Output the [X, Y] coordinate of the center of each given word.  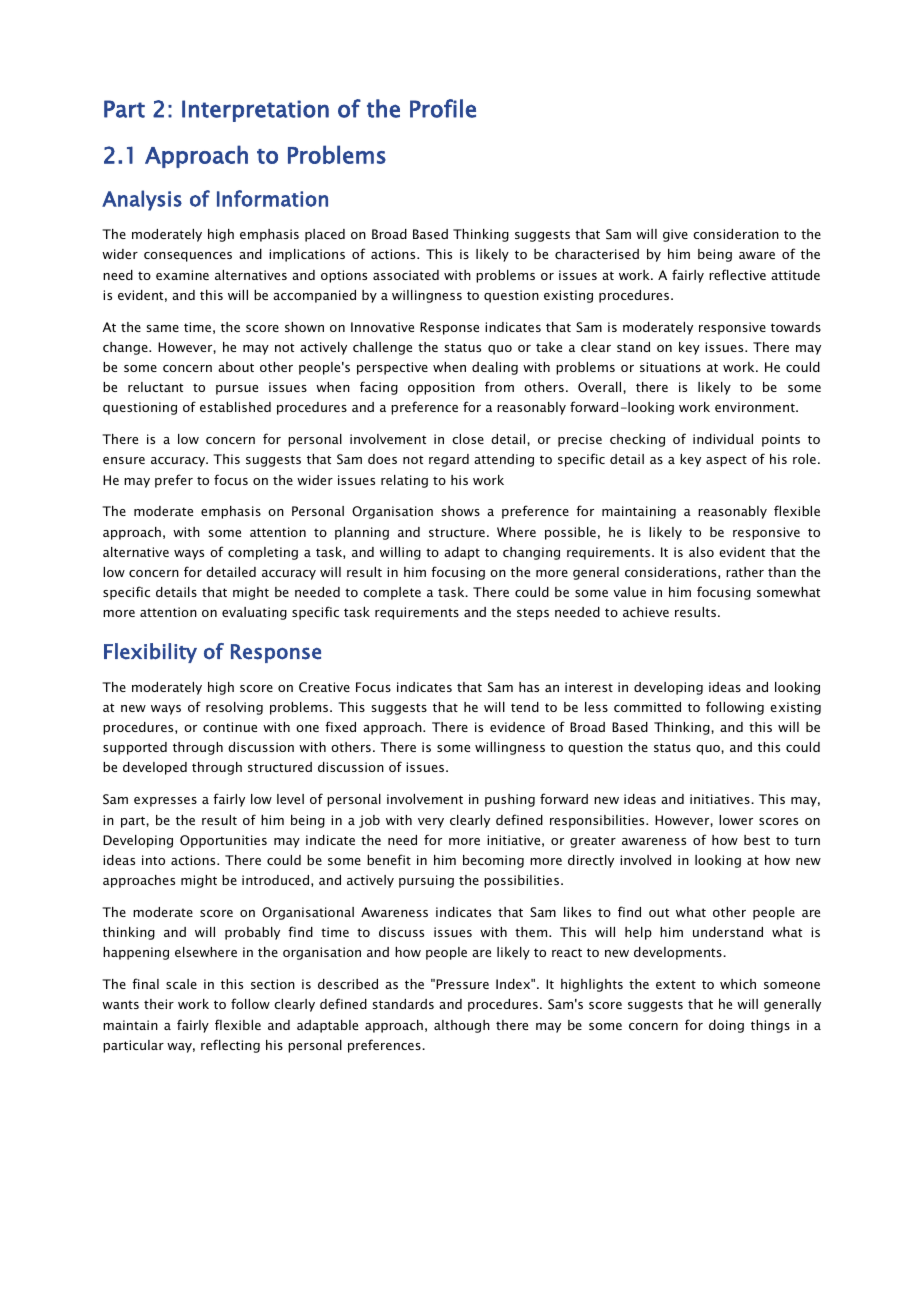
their [159, 1004]
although [462, 1026]
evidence [517, 727]
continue [230, 727]
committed [647, 707]
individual [723, 439]
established [235, 407]
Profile [443, 108]
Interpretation [255, 111]
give [675, 235]
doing [726, 1026]
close [468, 439]
